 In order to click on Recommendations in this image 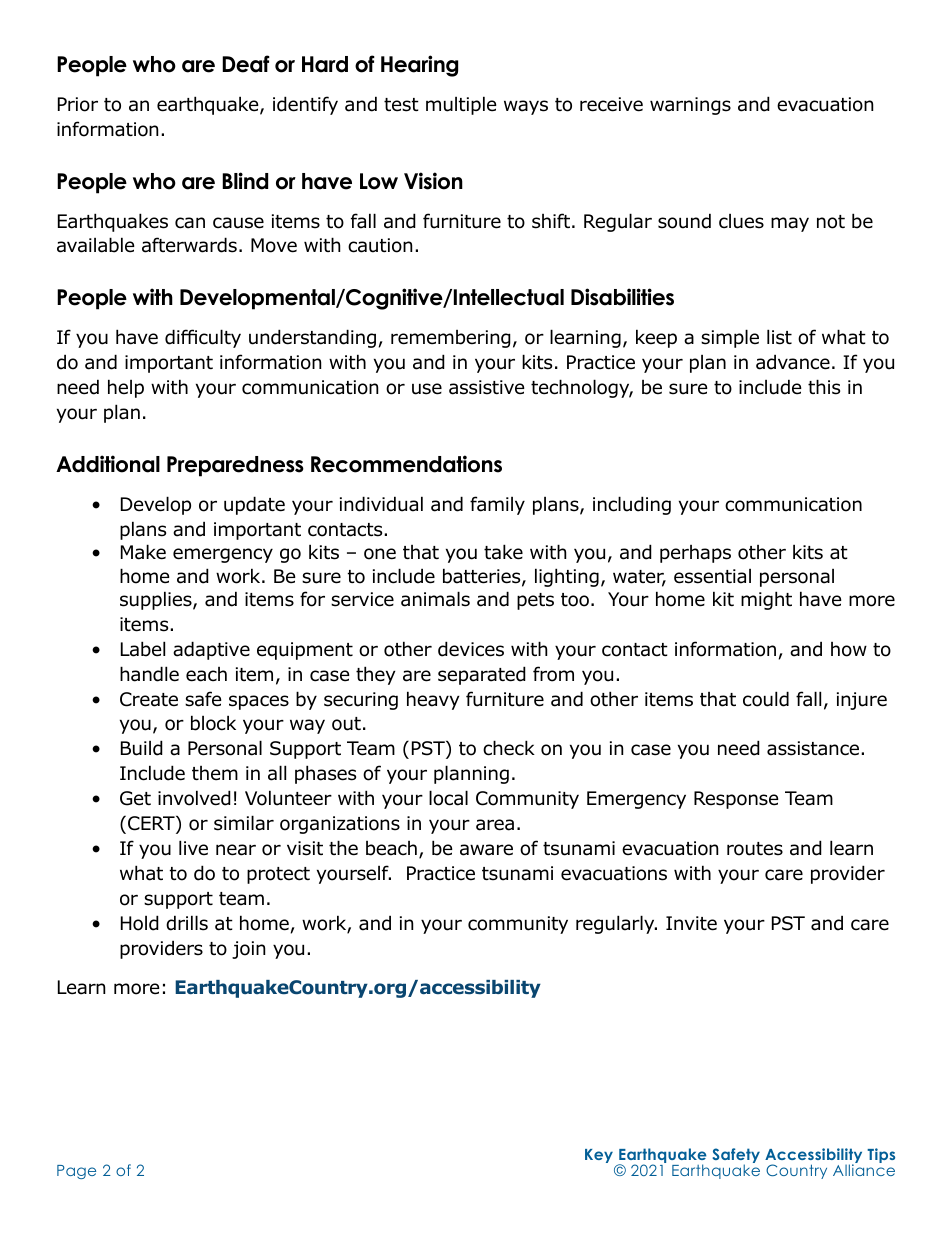, I will do `click(406, 464)`.
